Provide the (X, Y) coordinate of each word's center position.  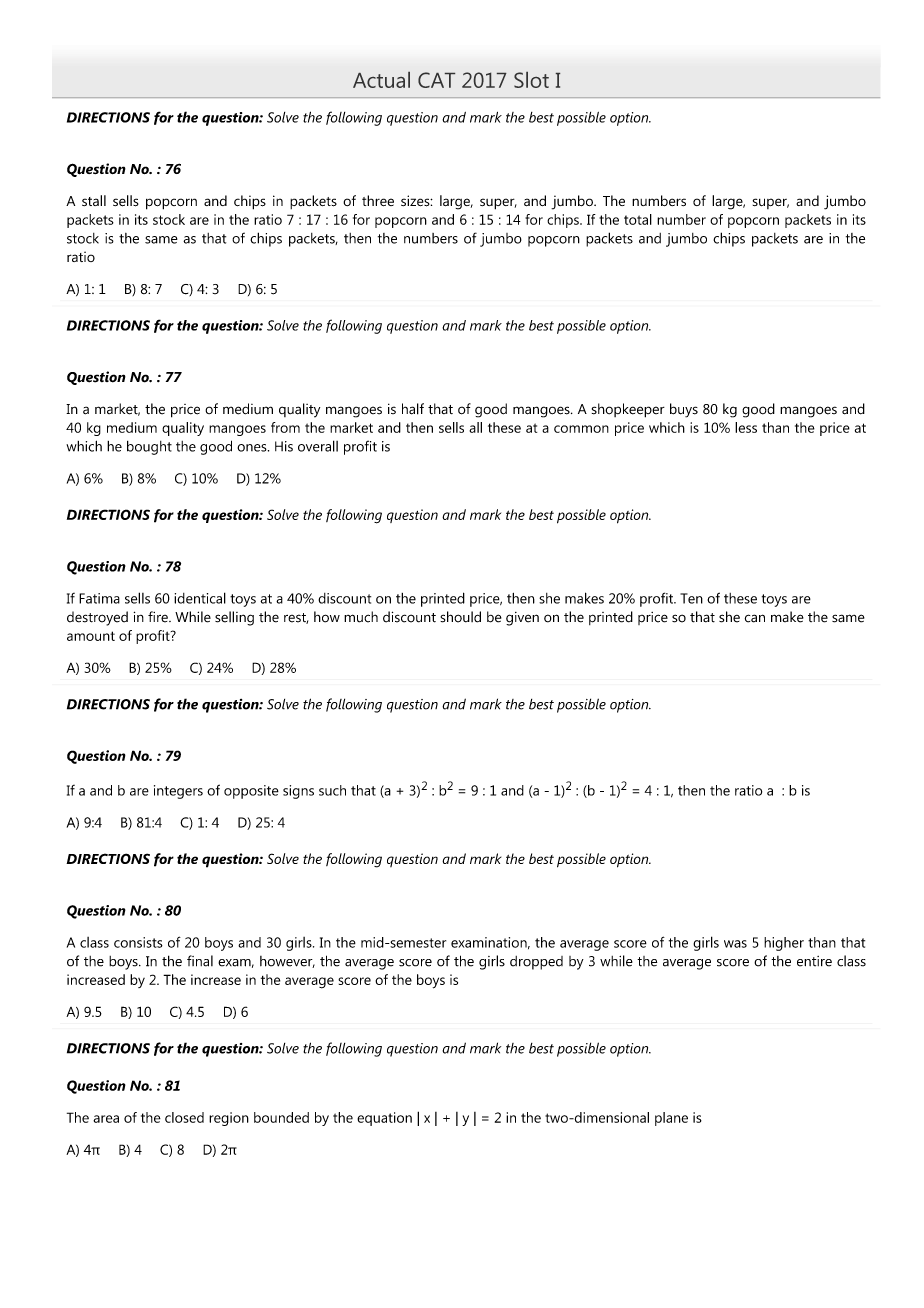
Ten (691, 598)
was (735, 944)
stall (94, 200)
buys (684, 410)
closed (184, 1117)
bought (149, 448)
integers (178, 792)
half (413, 409)
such (332, 790)
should (460, 617)
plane (671, 1119)
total (638, 219)
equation (384, 1119)
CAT (436, 80)
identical (200, 598)
